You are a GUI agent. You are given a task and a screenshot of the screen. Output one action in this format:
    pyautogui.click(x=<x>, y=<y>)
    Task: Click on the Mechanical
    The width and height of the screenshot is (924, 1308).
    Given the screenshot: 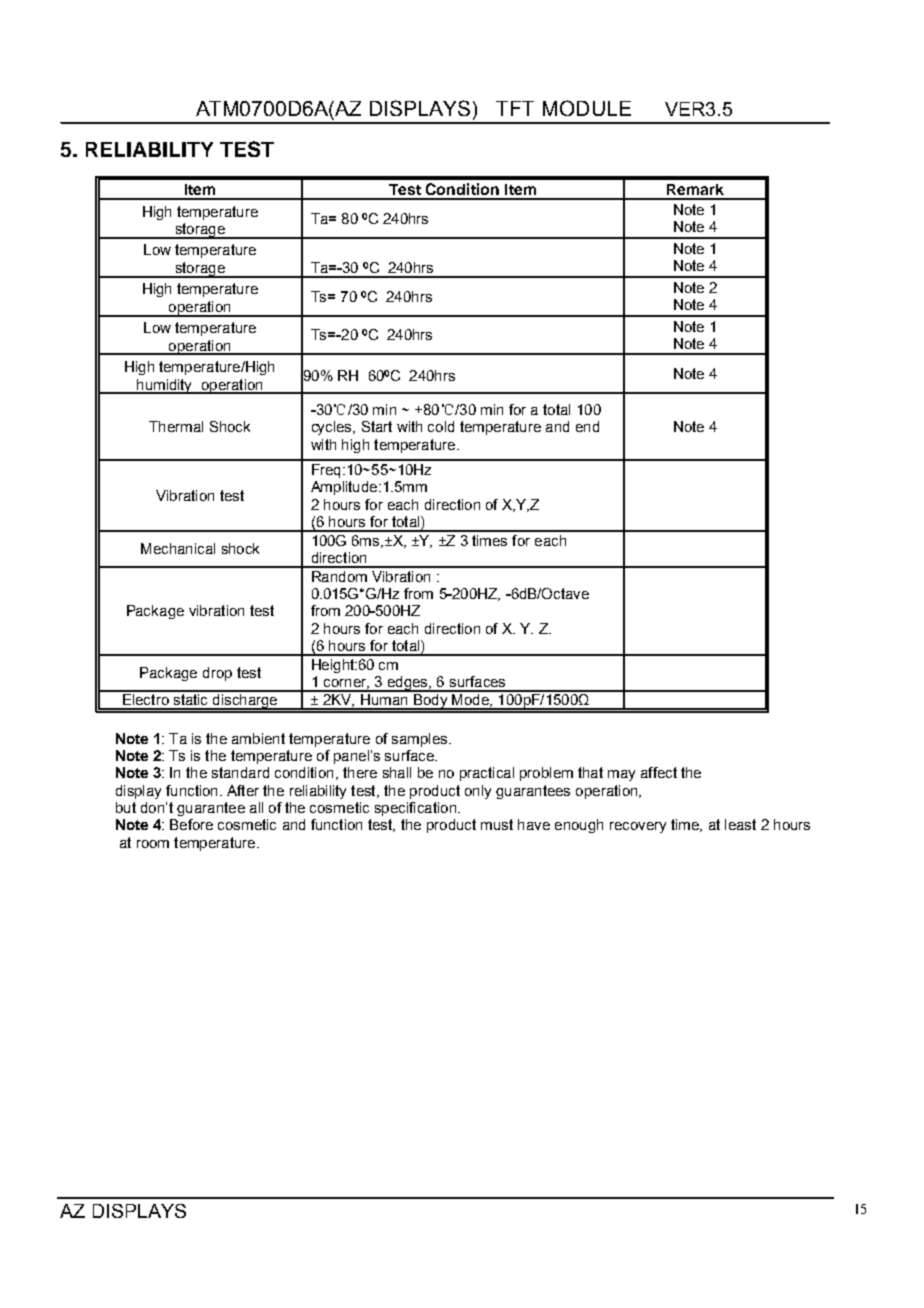 What is the action you would take?
    pyautogui.click(x=178, y=548)
